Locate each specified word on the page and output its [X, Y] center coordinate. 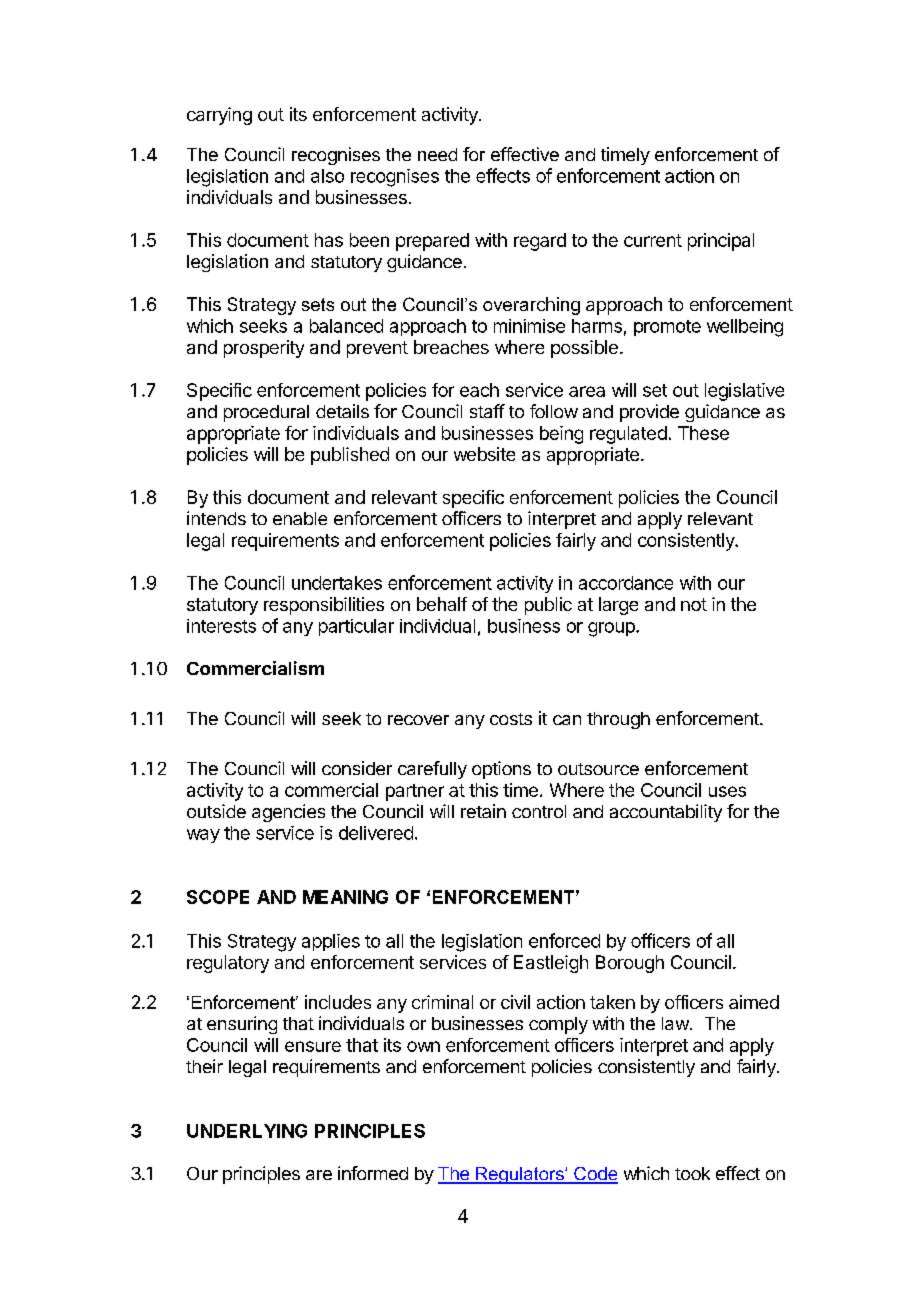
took [692, 1173]
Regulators [520, 1175]
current [653, 240]
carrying [219, 116]
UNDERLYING [247, 1131]
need [437, 154]
